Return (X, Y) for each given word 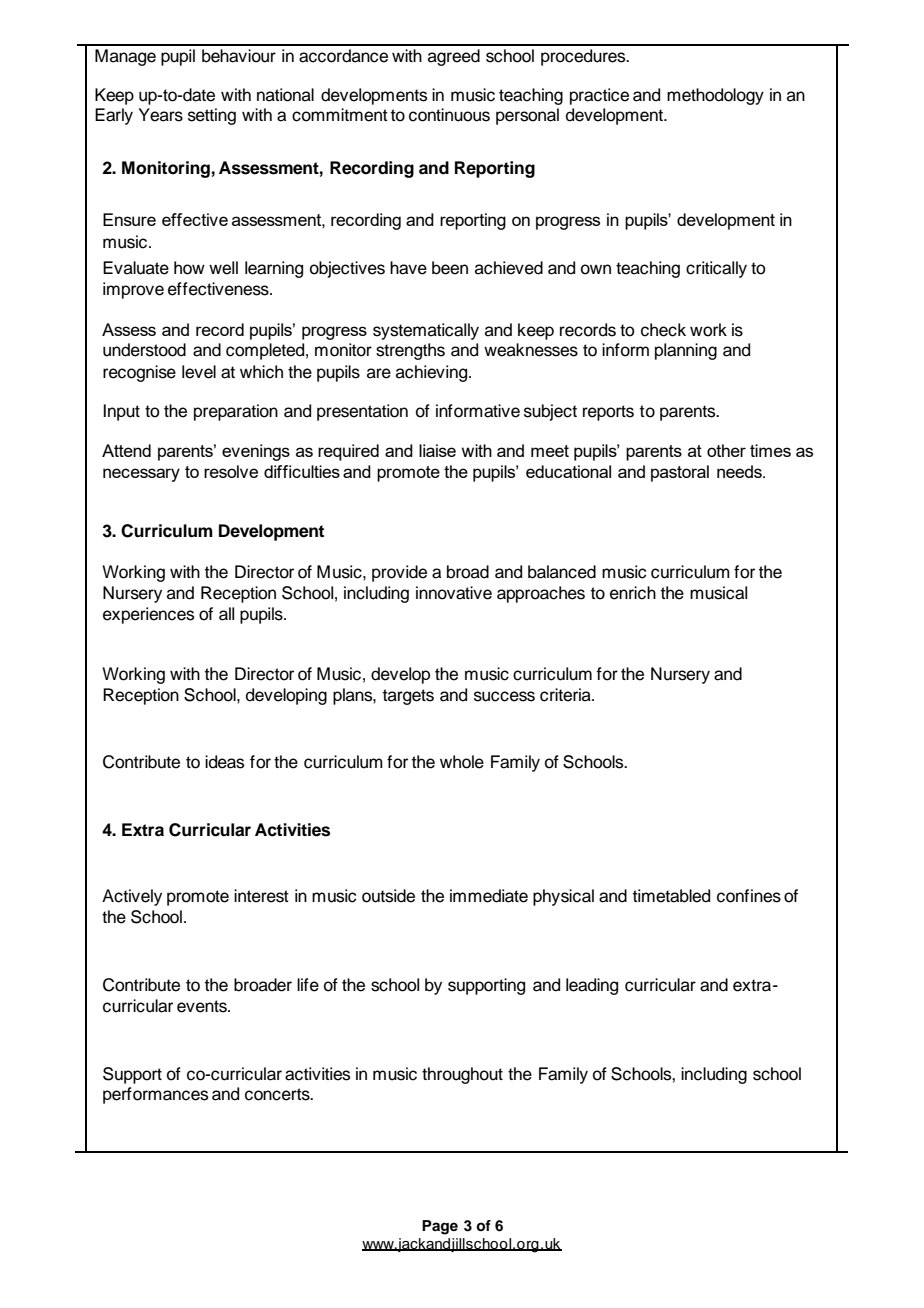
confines (749, 896)
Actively (132, 897)
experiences (148, 615)
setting (212, 116)
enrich (633, 593)
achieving (433, 373)
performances (155, 1095)
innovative (454, 593)
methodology (715, 96)
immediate (489, 896)
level (199, 372)
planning (686, 351)
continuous (449, 115)
